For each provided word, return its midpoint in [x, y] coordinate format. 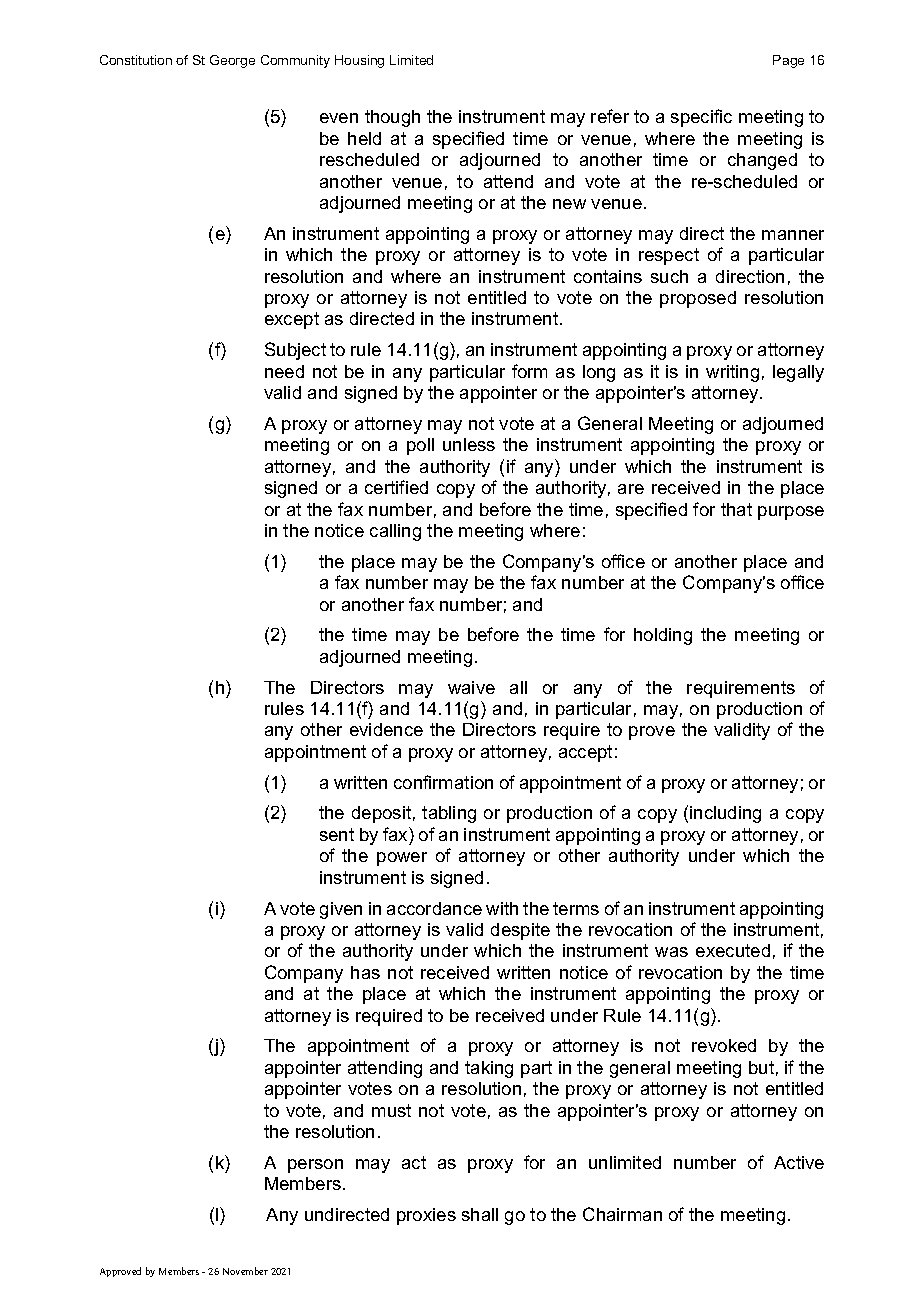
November [245, 1271]
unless [469, 444]
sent [337, 834]
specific [701, 118]
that [736, 509]
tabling [449, 814]
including [725, 814]
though [392, 118]
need [284, 371]
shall [480, 1214]
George [232, 61]
